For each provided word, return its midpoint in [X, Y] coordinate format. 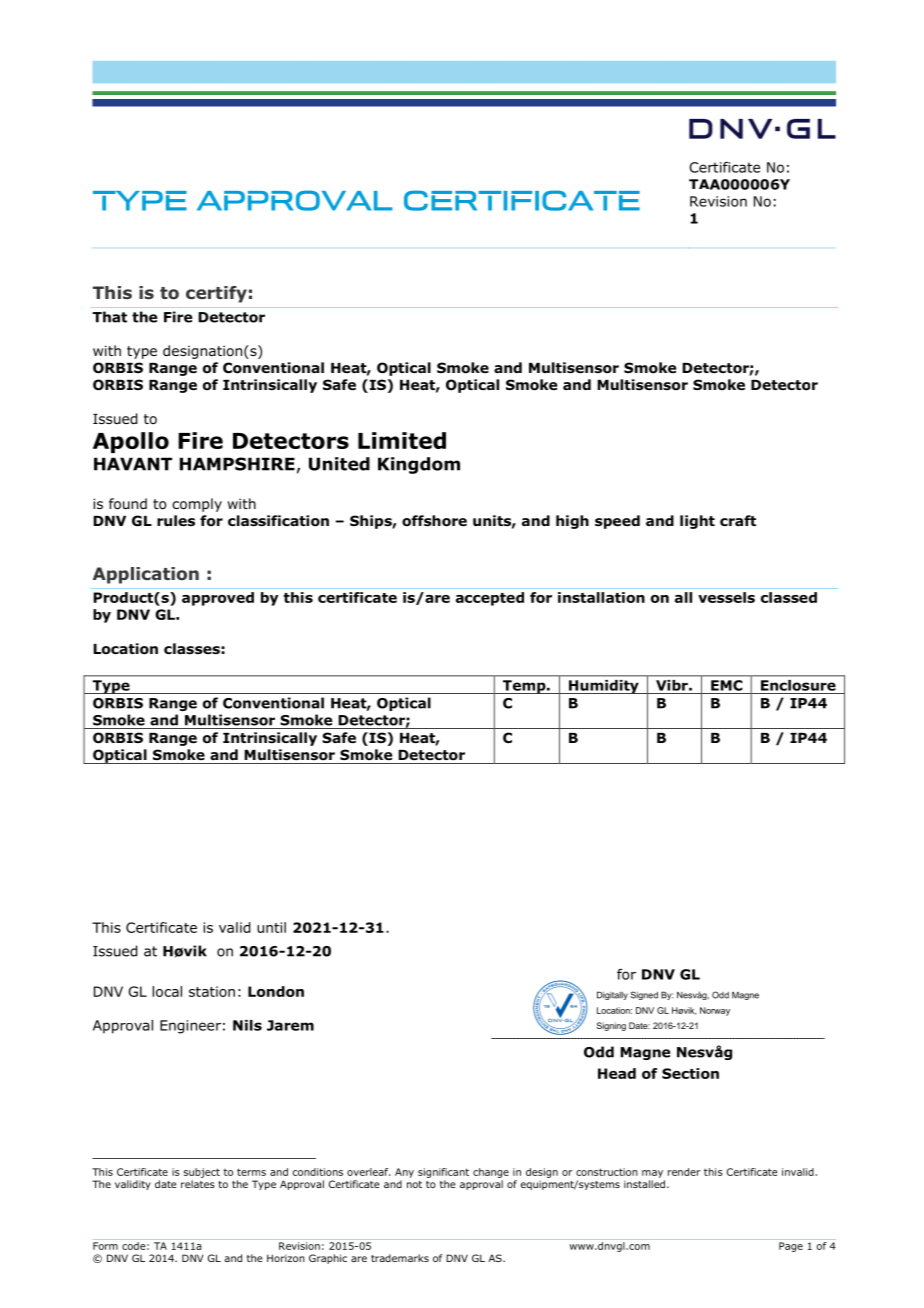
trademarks [400, 1258]
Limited [402, 440]
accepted [490, 599]
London [276, 991]
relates [198, 1184]
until [271, 927]
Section [690, 1073]
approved [218, 599]
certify [216, 294]
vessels [726, 597]
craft [738, 520]
